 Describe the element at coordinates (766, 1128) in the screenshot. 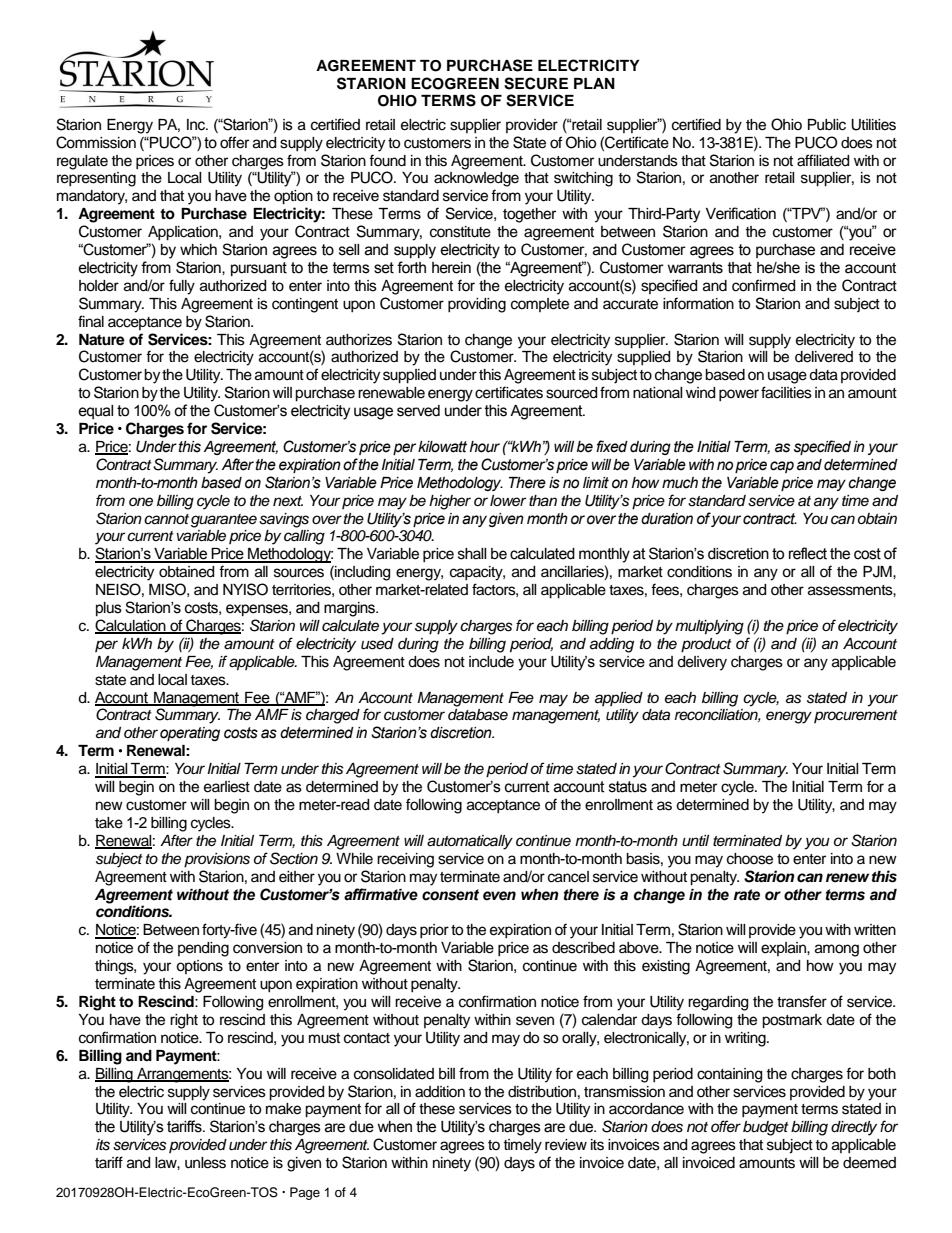

I see `budget` at that location.
